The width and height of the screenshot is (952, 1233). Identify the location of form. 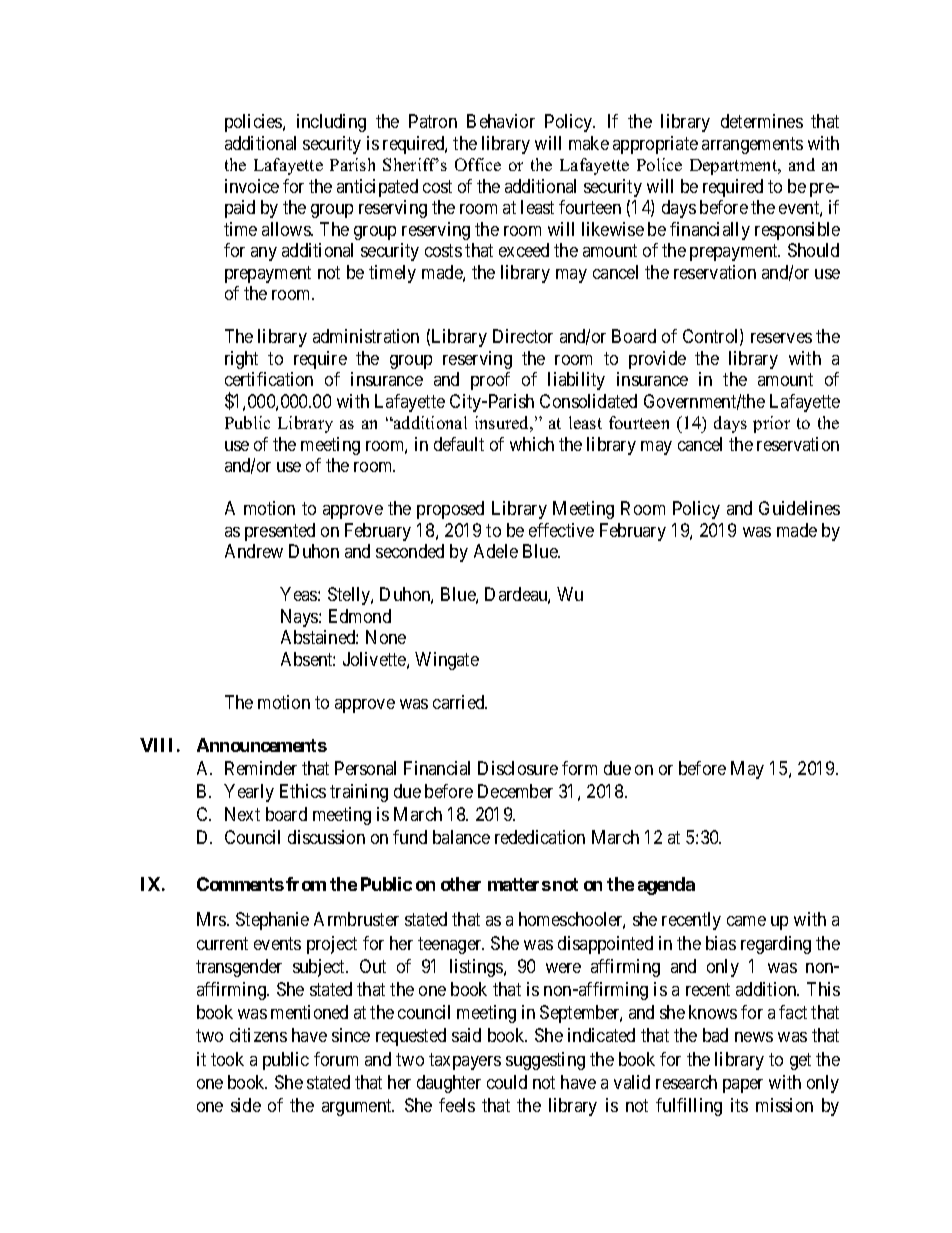
(579, 768).
